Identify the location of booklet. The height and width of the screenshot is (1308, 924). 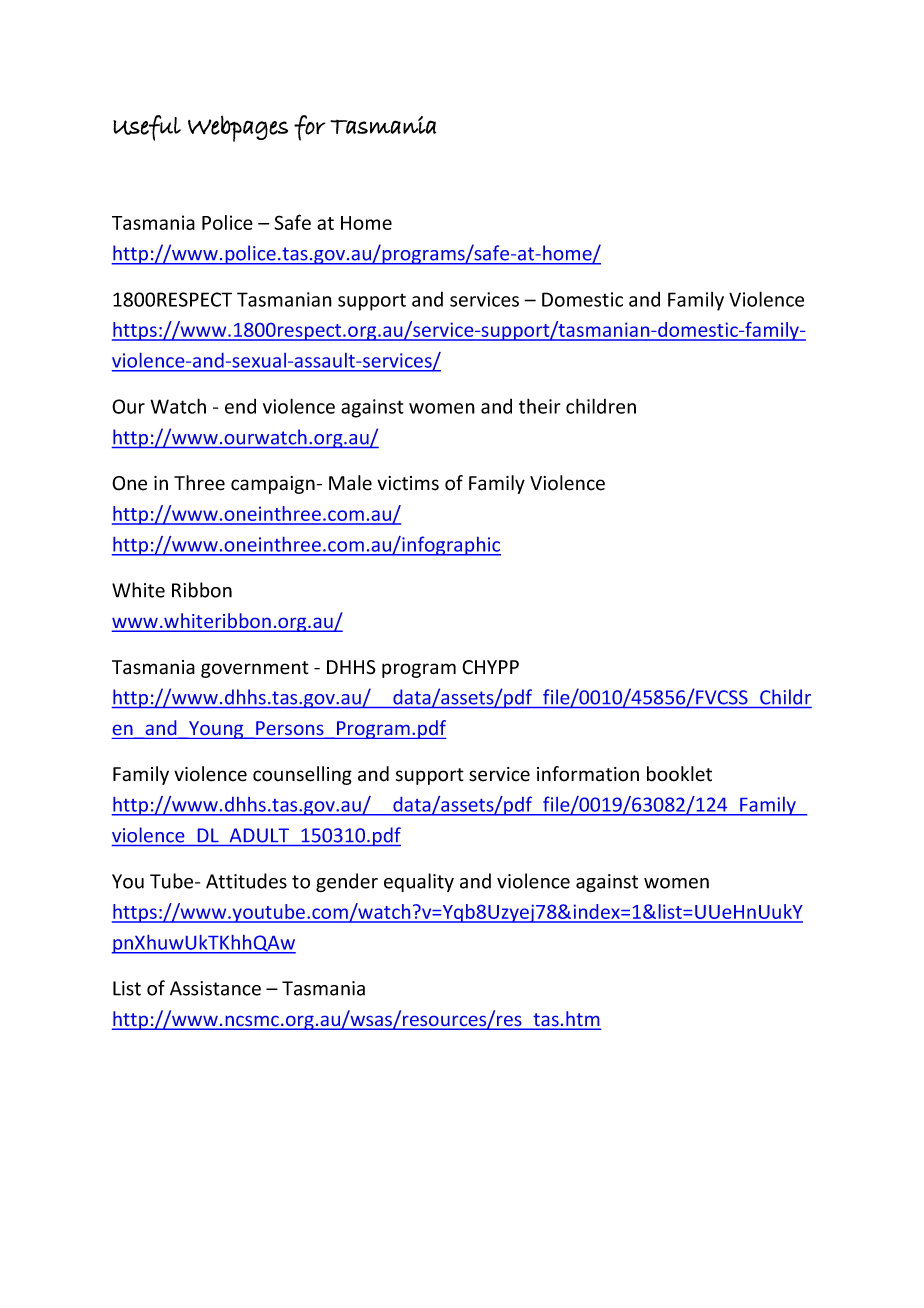
(679, 774).
